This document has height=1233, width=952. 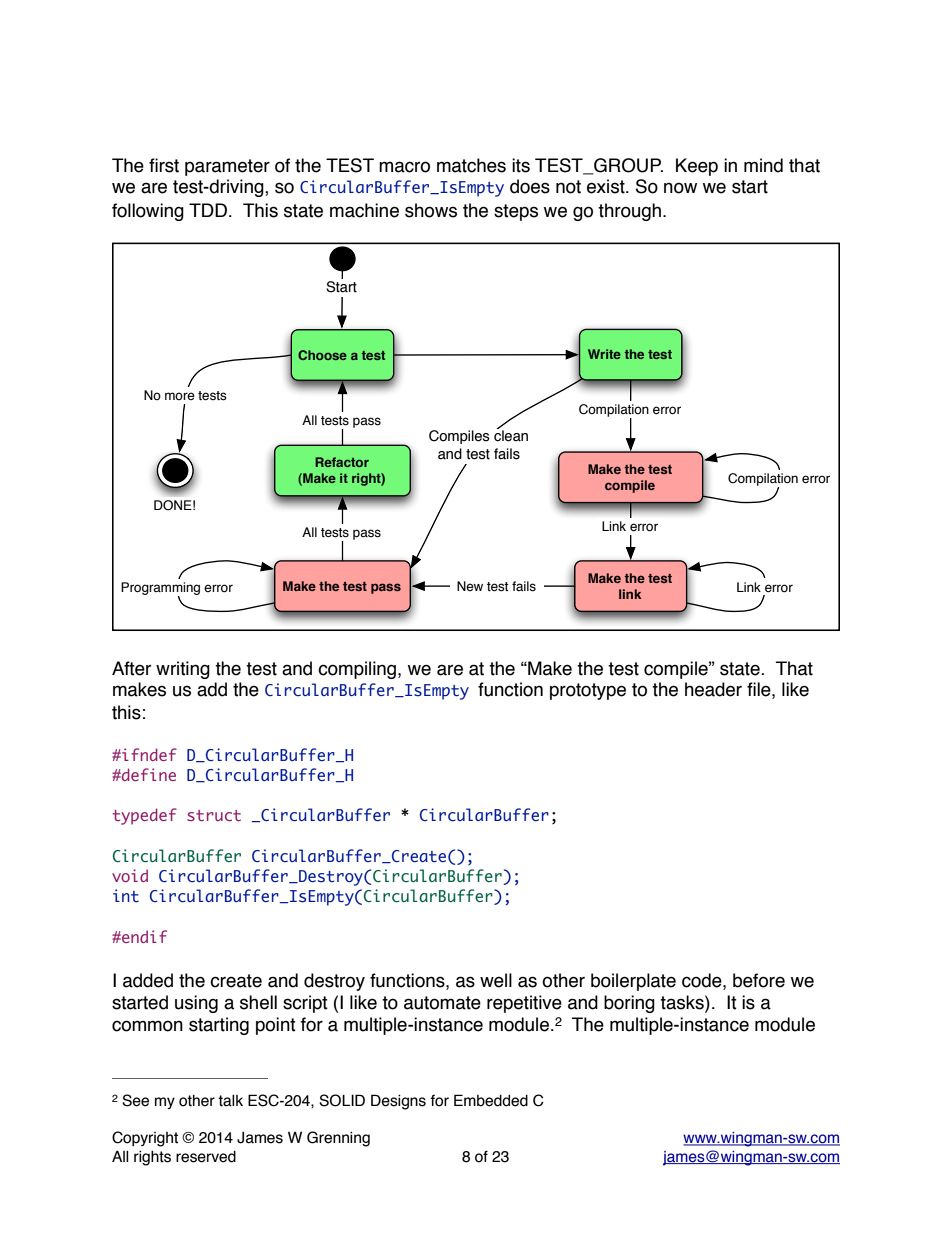 I want to click on now, so click(x=680, y=188).
